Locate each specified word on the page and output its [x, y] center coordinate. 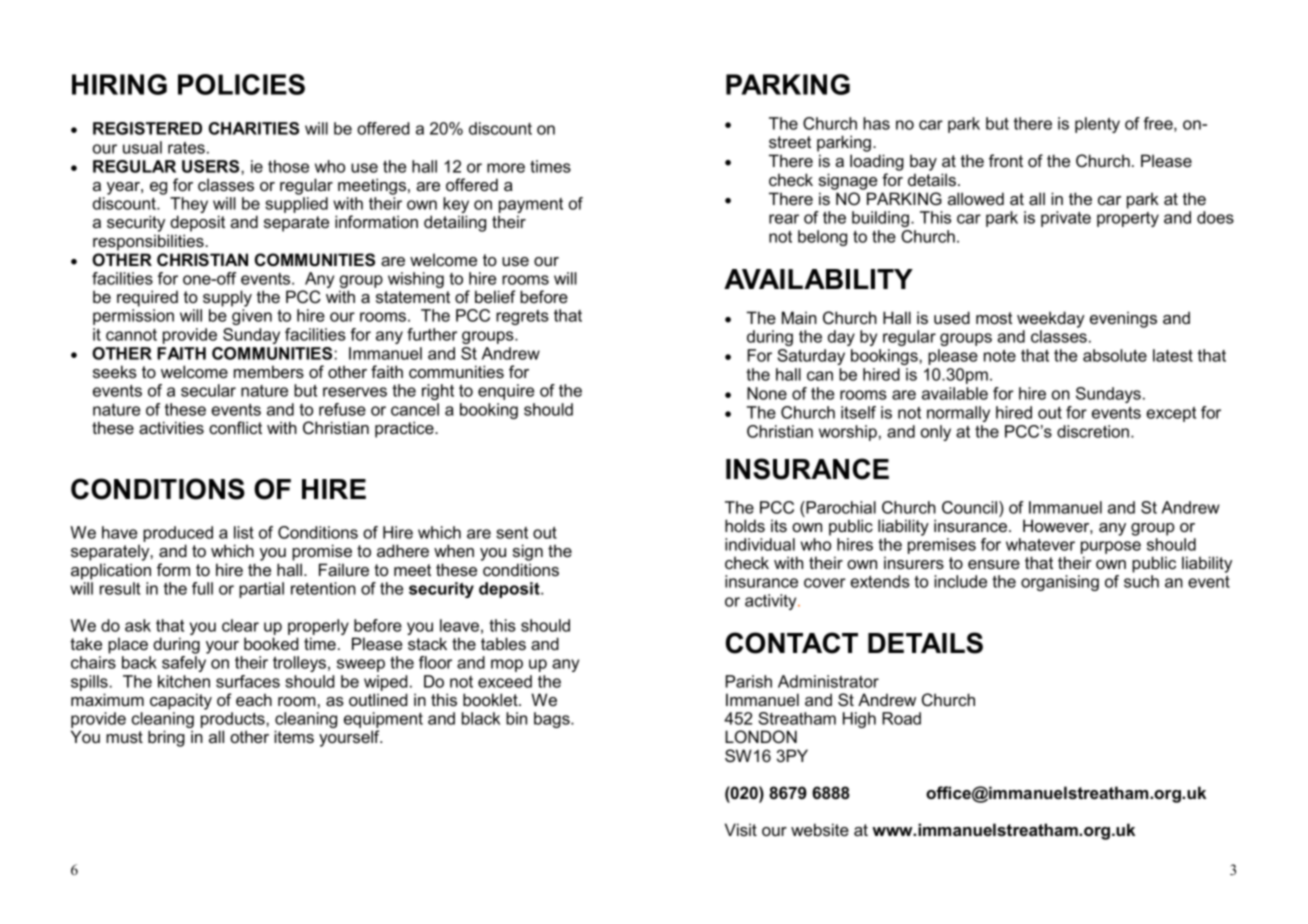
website [820, 829]
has [876, 123]
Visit [741, 829]
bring [166, 738]
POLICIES [241, 84]
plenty [1097, 125]
